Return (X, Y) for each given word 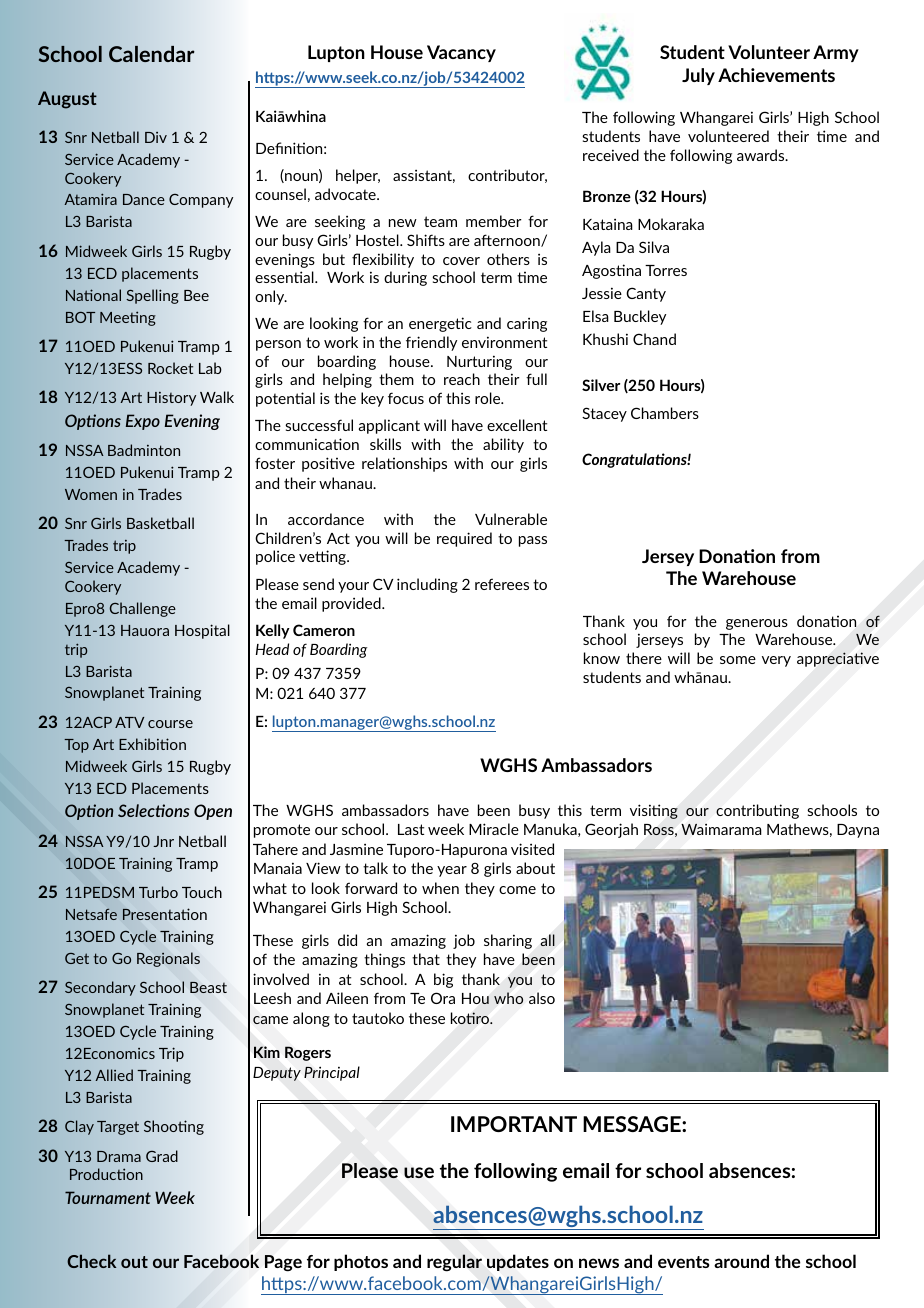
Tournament (108, 1197)
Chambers (665, 413)
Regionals (168, 959)
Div (156, 137)
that (426, 959)
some (738, 660)
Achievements (776, 75)
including (427, 585)
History (171, 398)
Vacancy (461, 53)
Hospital (202, 631)
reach (462, 379)
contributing (757, 811)
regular (454, 1263)
